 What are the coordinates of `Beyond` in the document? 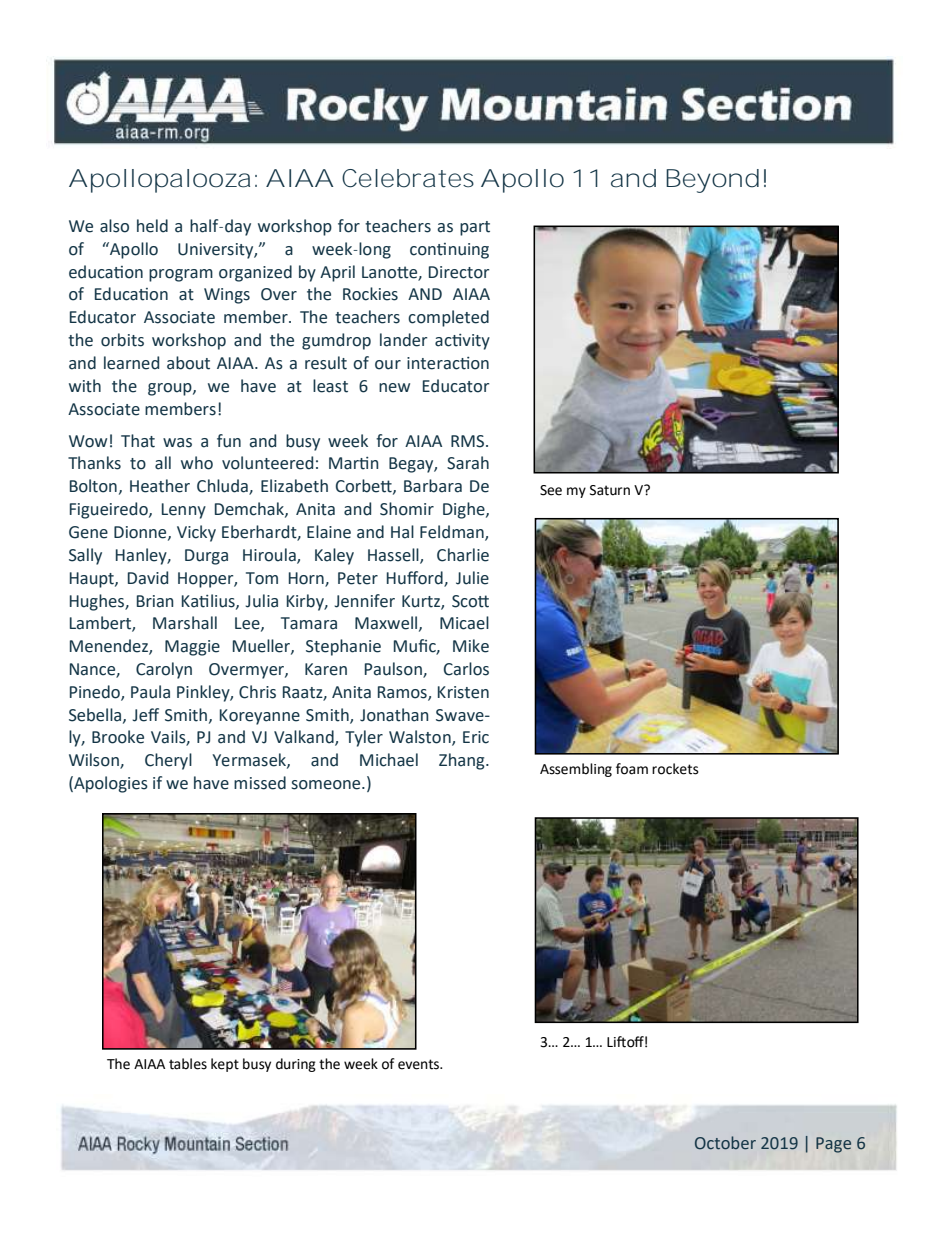 It's located at (710, 181).
